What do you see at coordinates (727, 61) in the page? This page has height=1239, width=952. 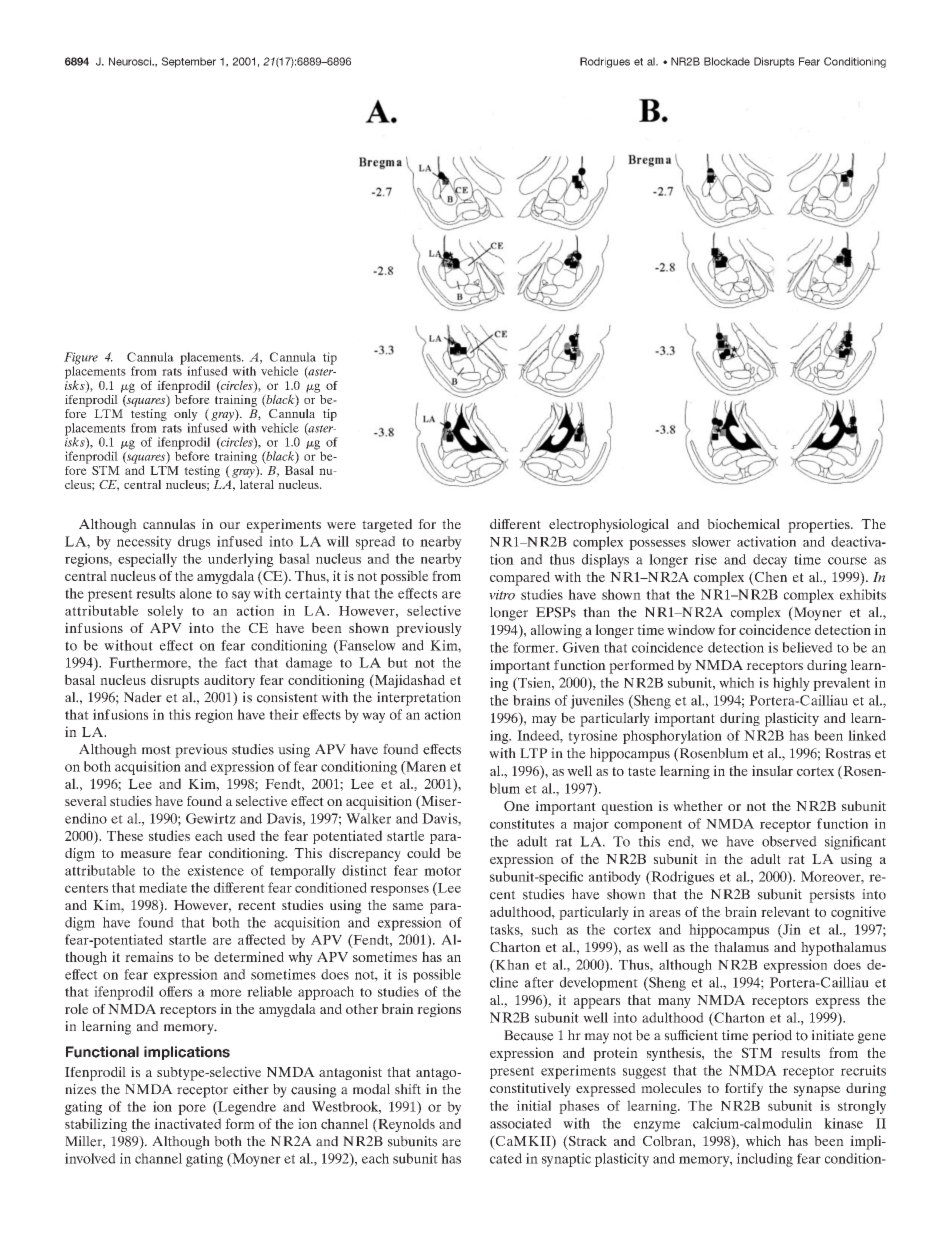 I see `Blockade` at bounding box center [727, 61].
